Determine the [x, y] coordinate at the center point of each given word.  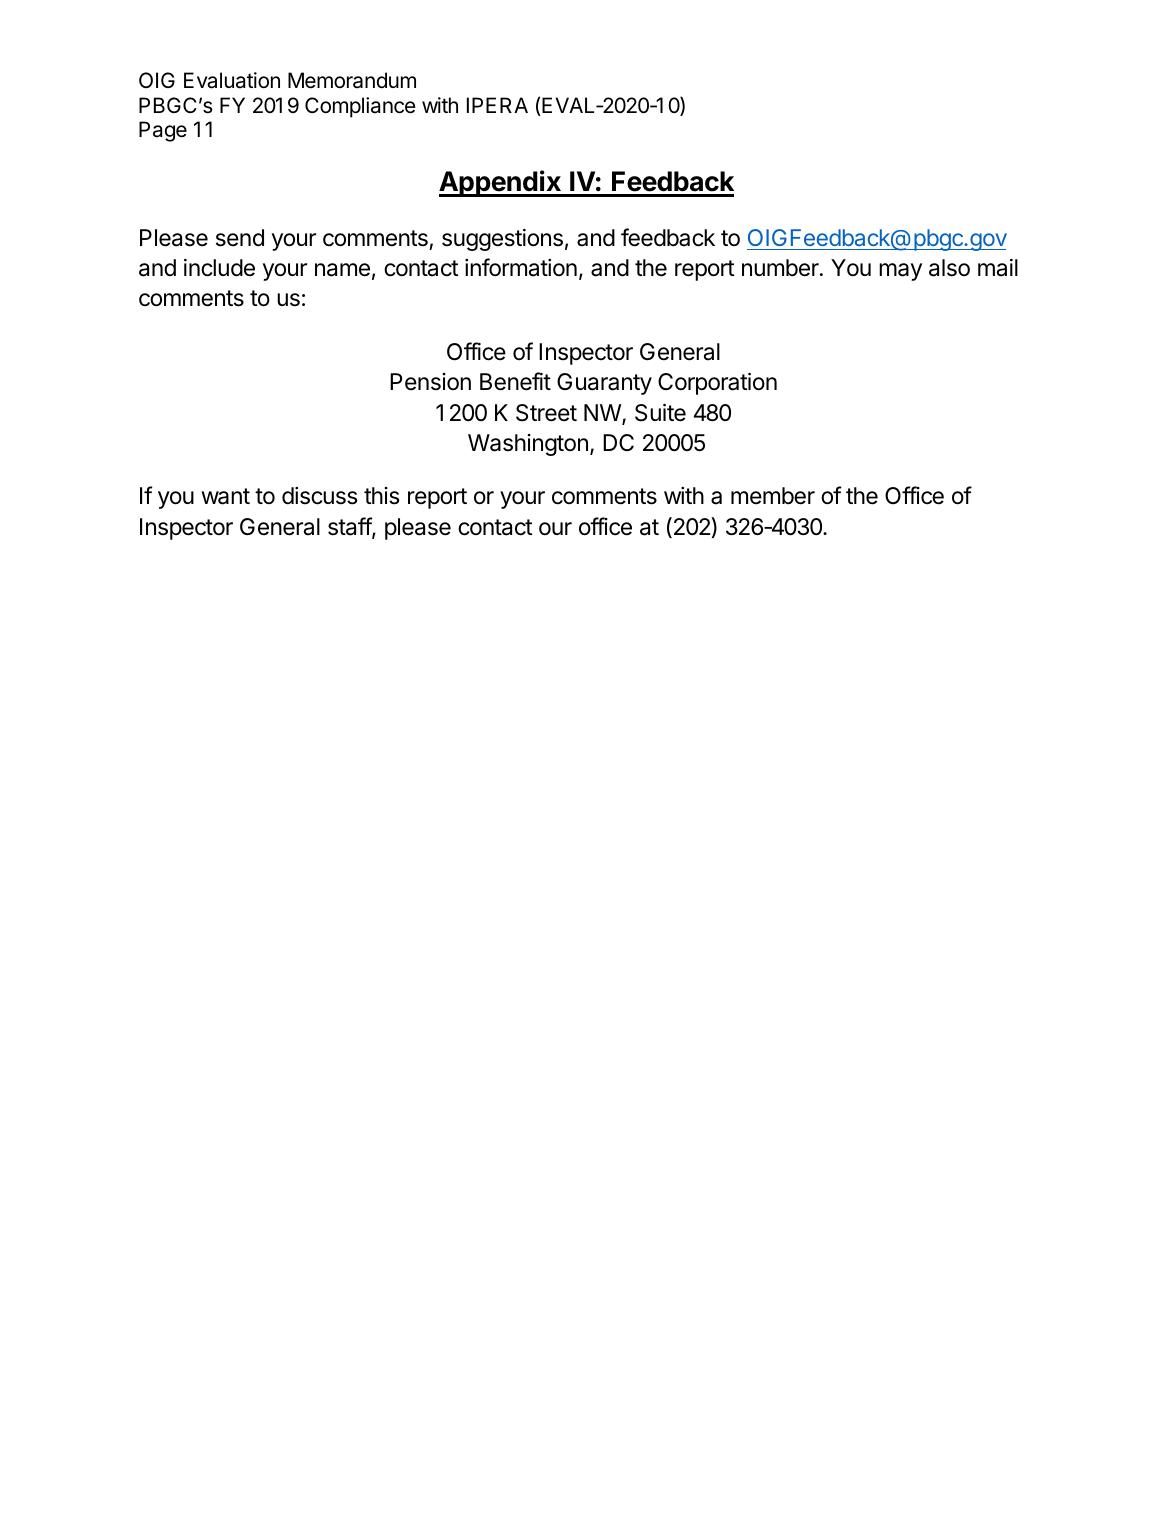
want [225, 496]
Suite [660, 413]
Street [546, 413]
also [949, 268]
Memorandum [352, 80]
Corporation [717, 384]
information [521, 267]
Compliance [360, 107]
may [900, 272]
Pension [430, 382]
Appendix [501, 183]
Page [163, 131]
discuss [320, 496]
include [219, 268]
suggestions [502, 240]
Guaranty [604, 384]
